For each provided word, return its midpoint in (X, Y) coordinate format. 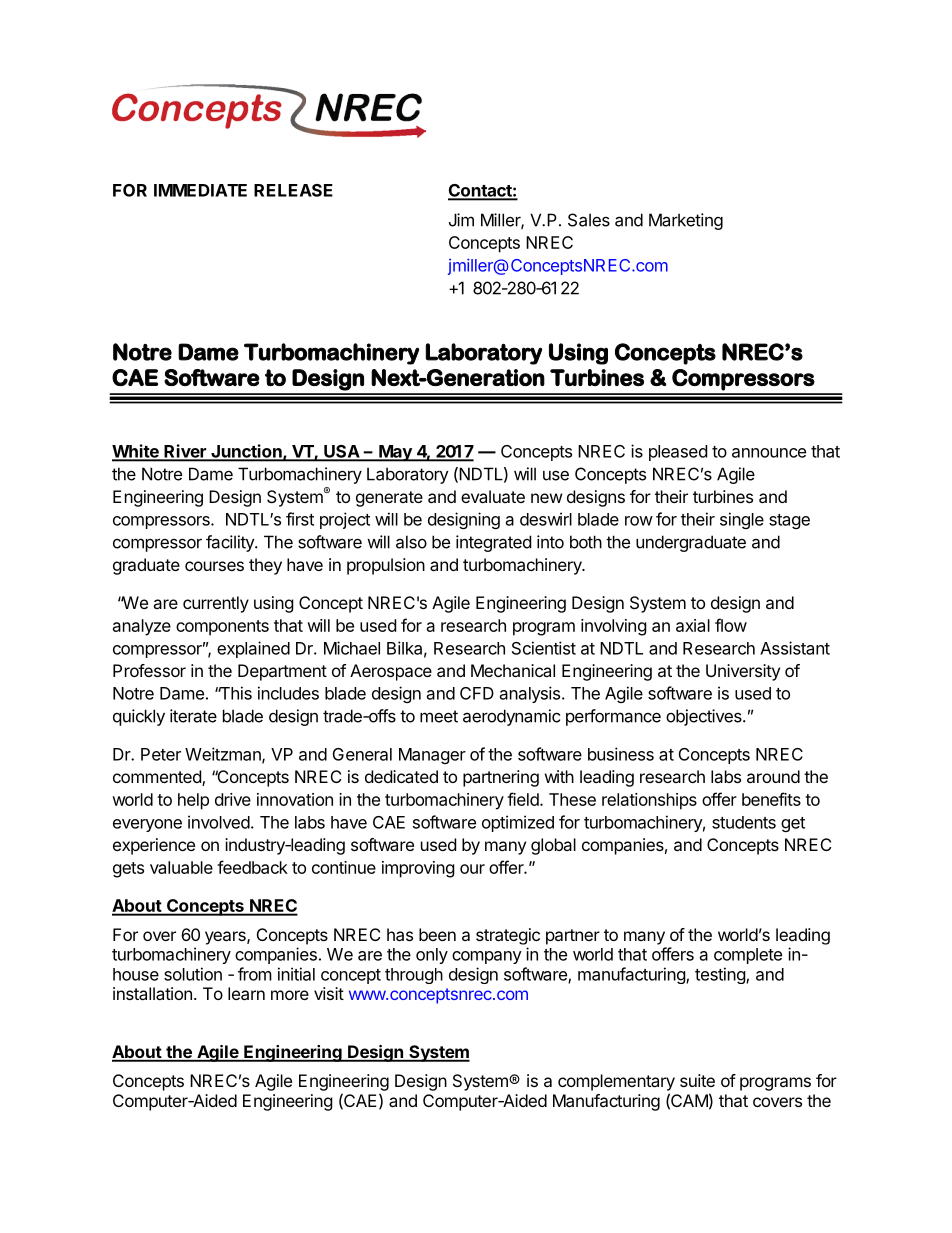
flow (731, 625)
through (414, 976)
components (222, 628)
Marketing (686, 221)
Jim (461, 220)
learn (246, 993)
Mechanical (513, 670)
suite (697, 1080)
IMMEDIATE (200, 190)
